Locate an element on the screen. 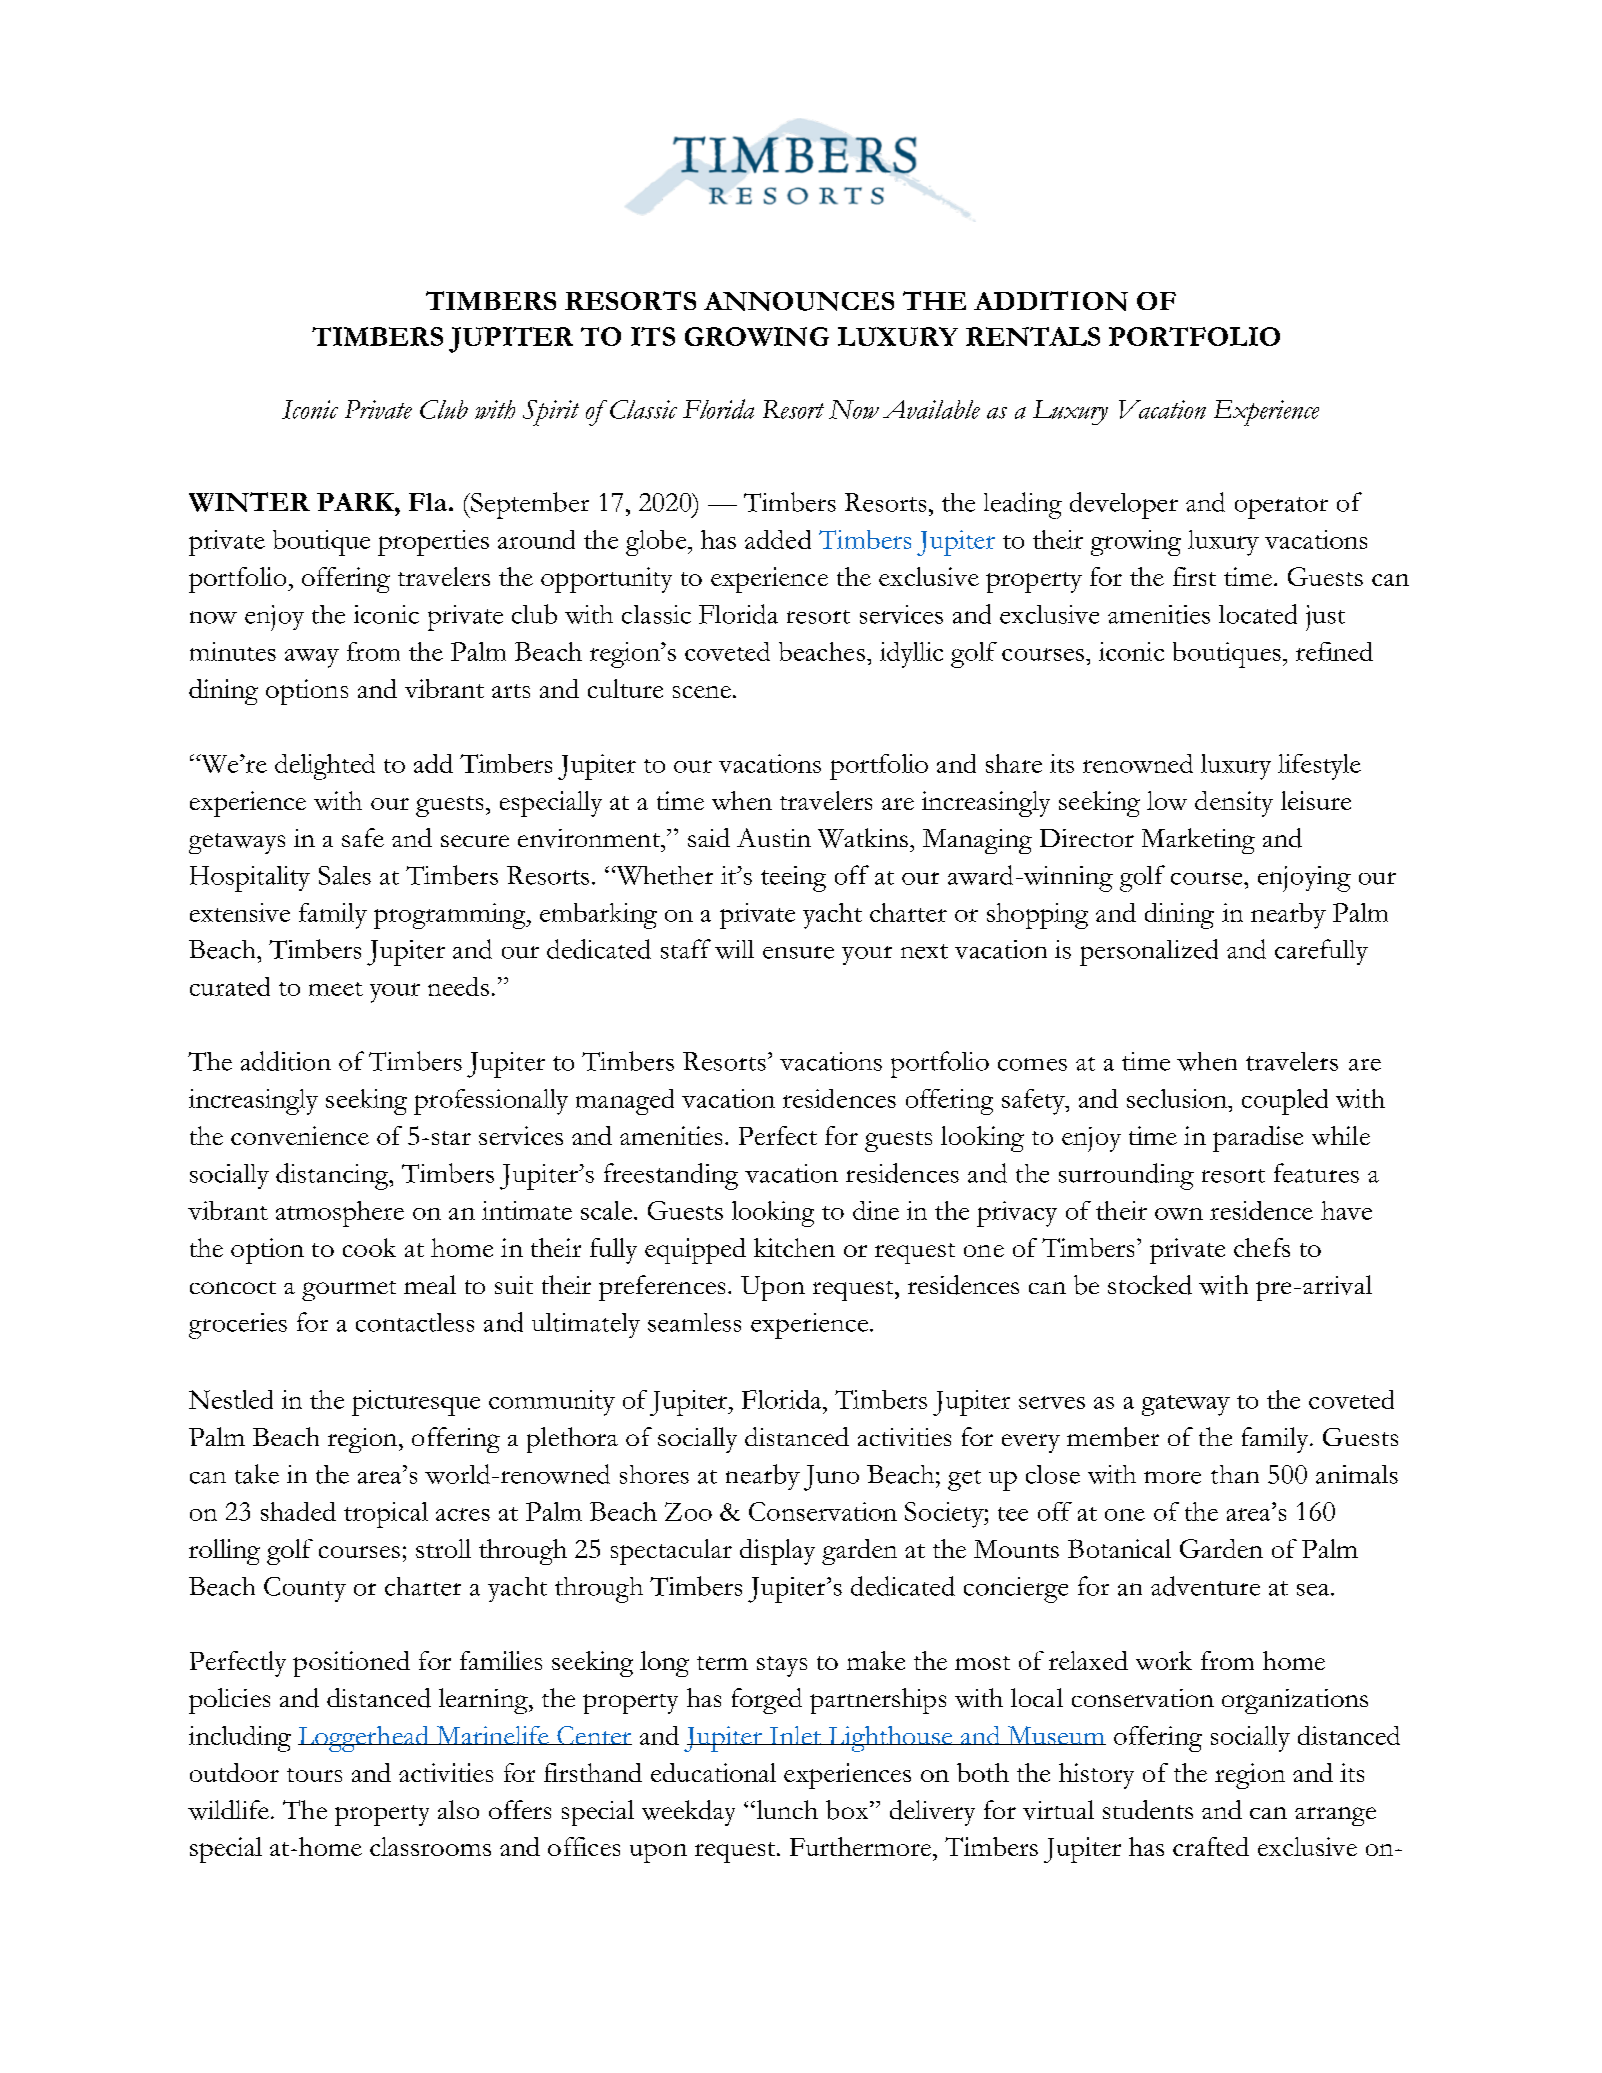 This screenshot has width=1602, height=2073. tours is located at coordinates (314, 1775).
